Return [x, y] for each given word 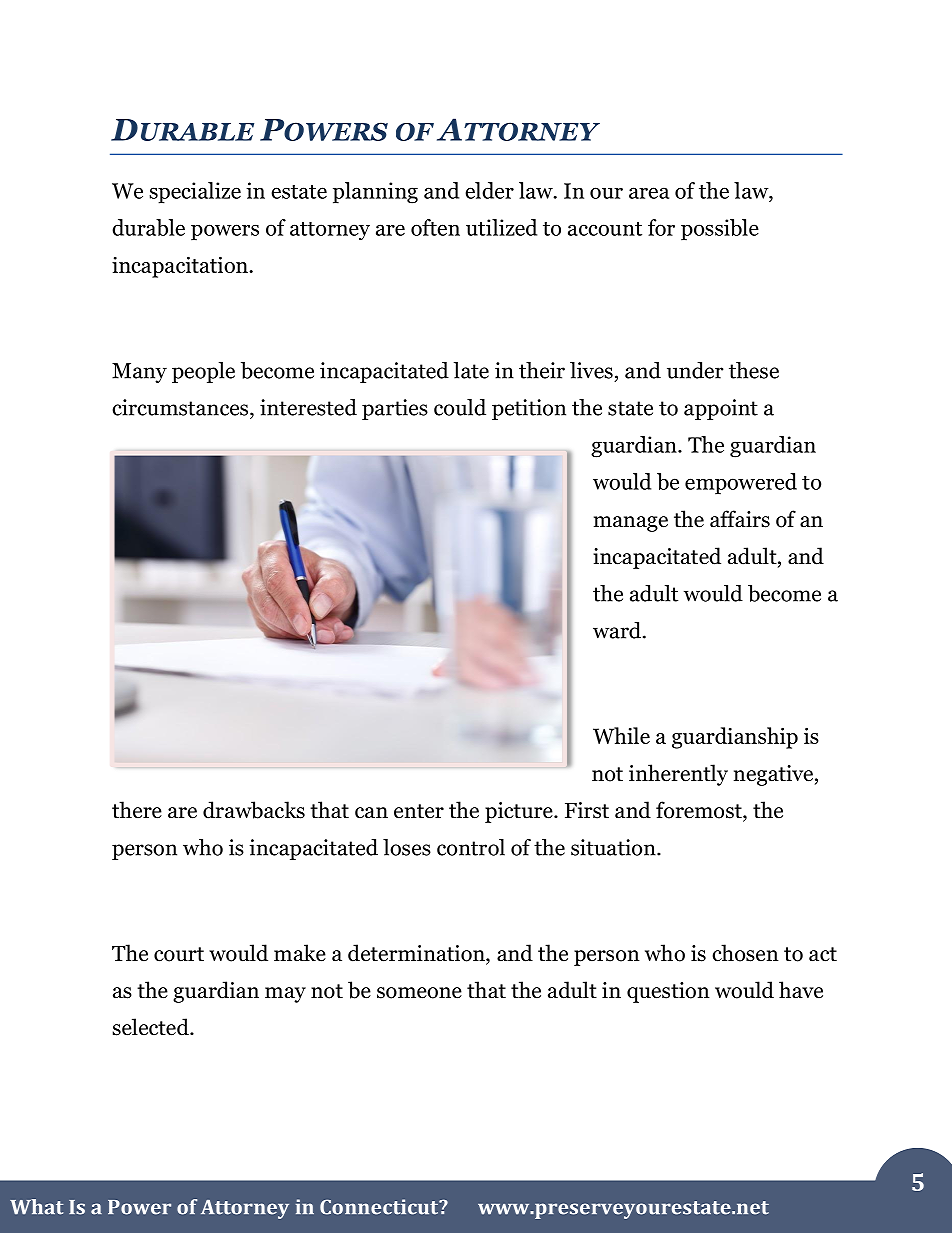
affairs [740, 519]
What [36, 1207]
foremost [700, 811]
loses [407, 847]
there [137, 810]
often [435, 227]
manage [631, 524]
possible [720, 230]
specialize [195, 193]
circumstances [181, 407]
